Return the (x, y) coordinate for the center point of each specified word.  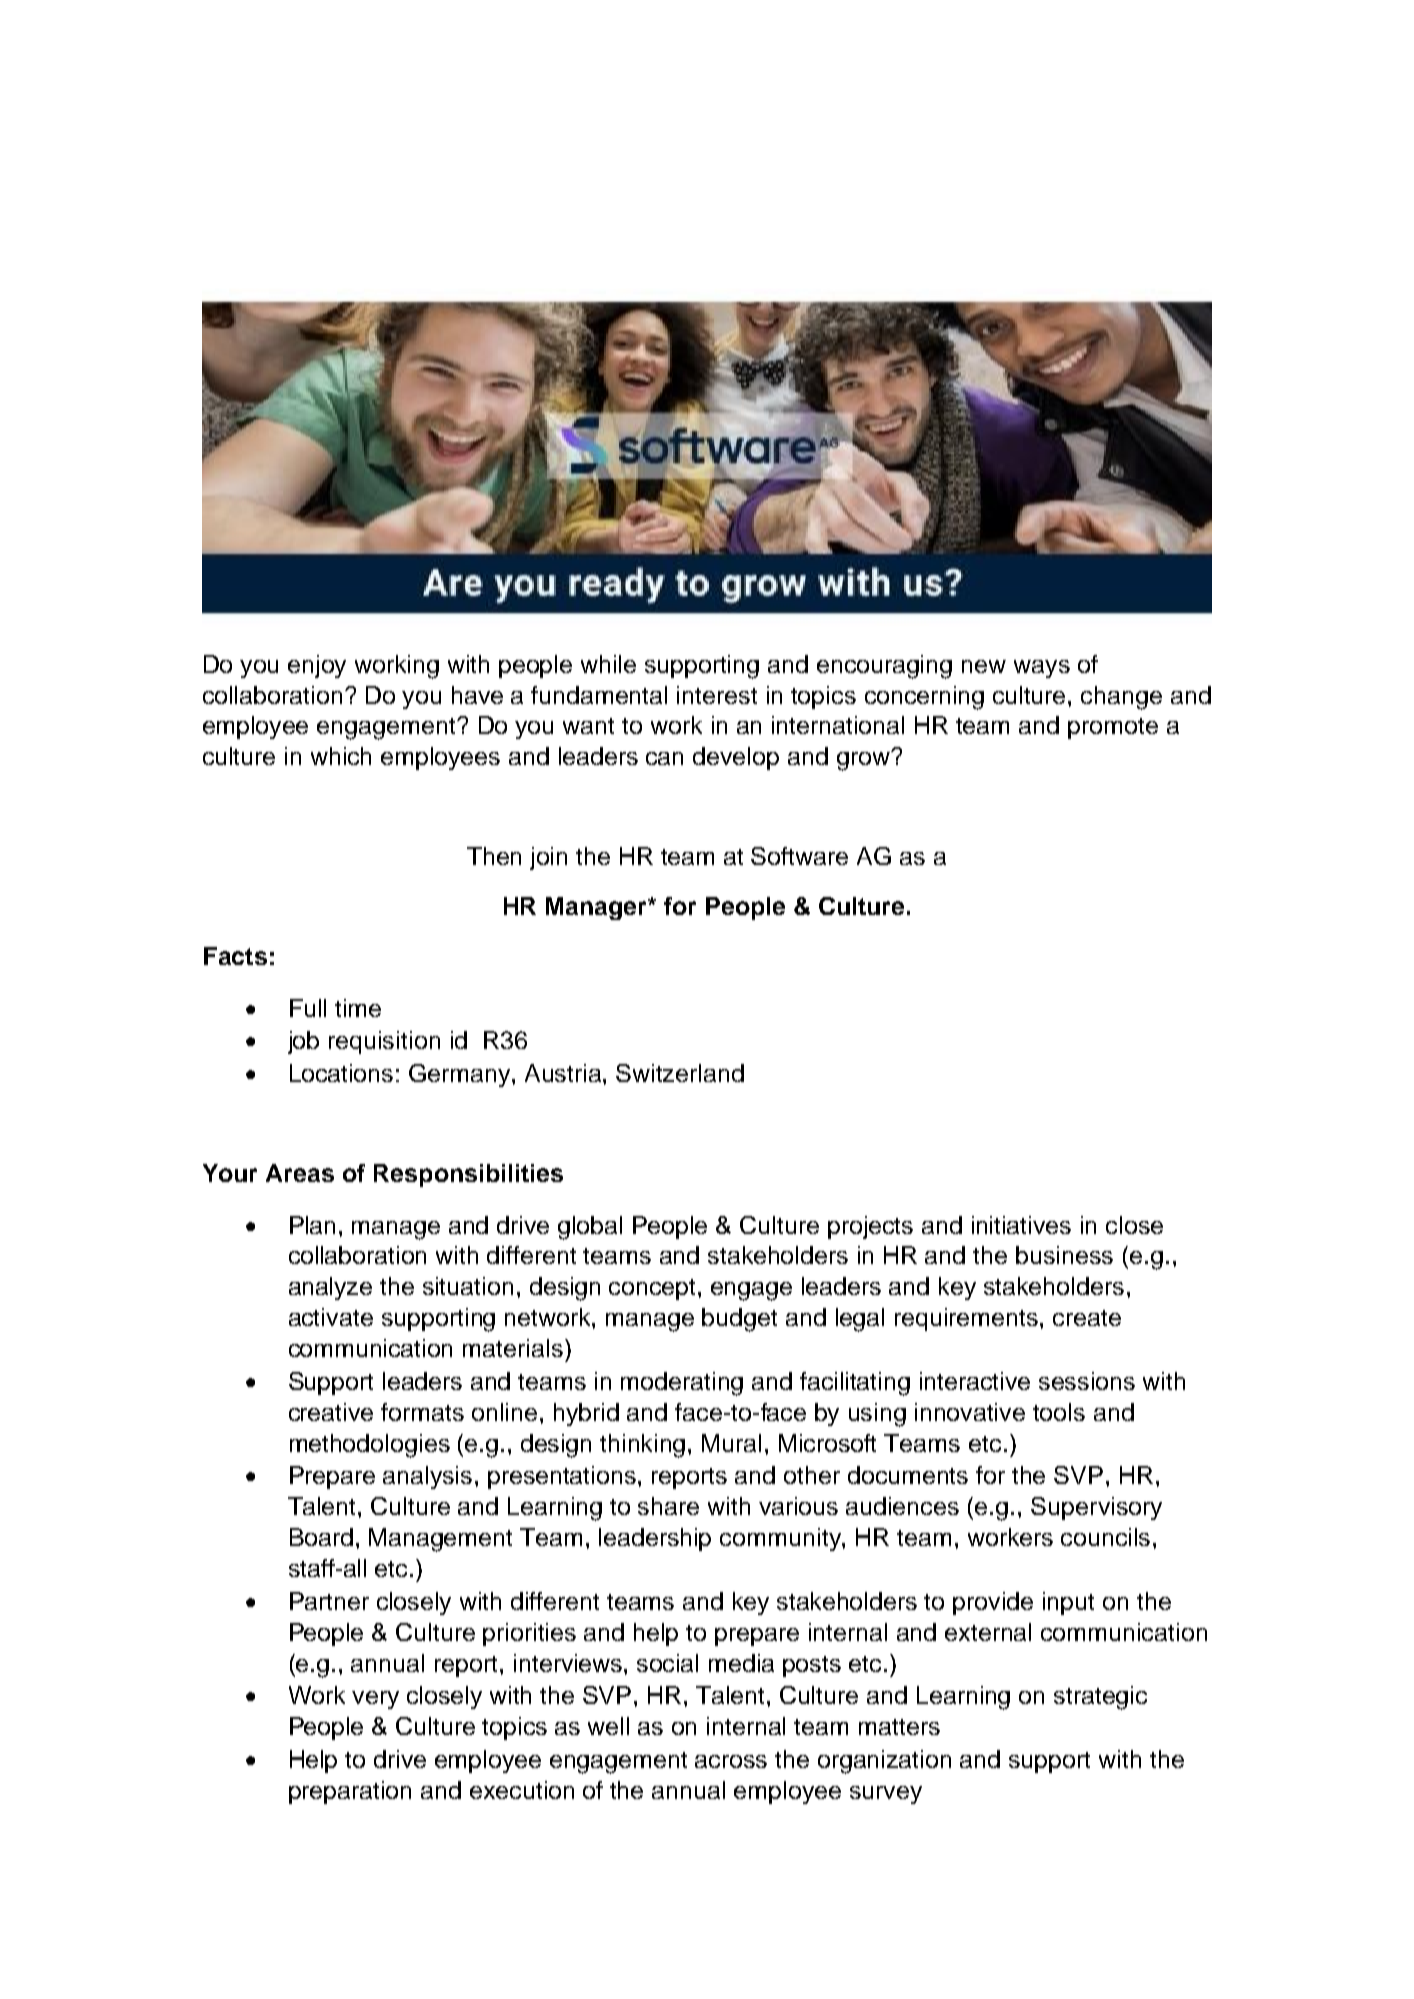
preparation (350, 1792)
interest (717, 695)
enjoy (317, 666)
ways (1042, 669)
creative (331, 1412)
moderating (682, 1384)
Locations (341, 1073)
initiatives (1021, 1225)
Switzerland (680, 1073)
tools (1059, 1412)
